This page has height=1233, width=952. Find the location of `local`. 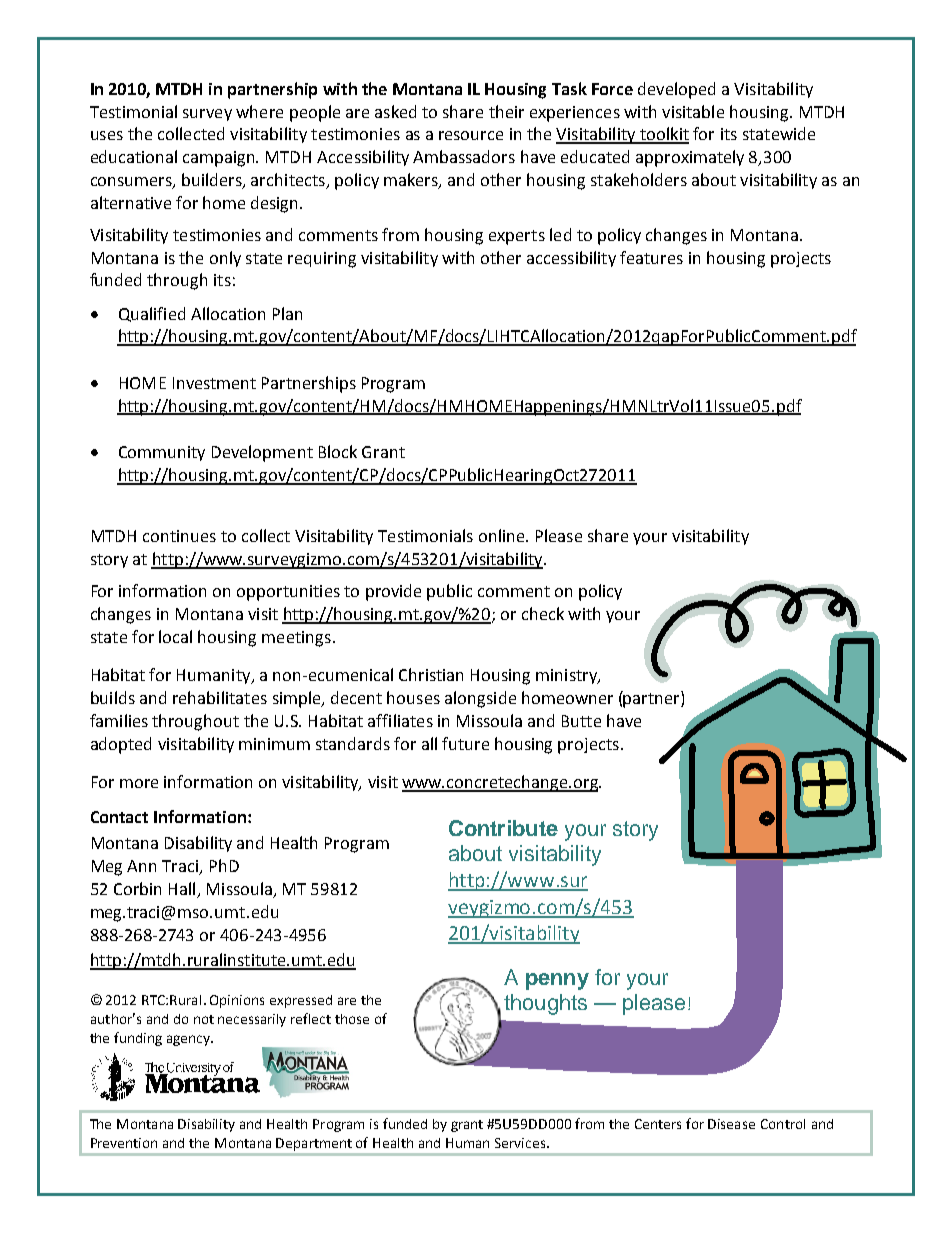

local is located at coordinates (175, 636).
